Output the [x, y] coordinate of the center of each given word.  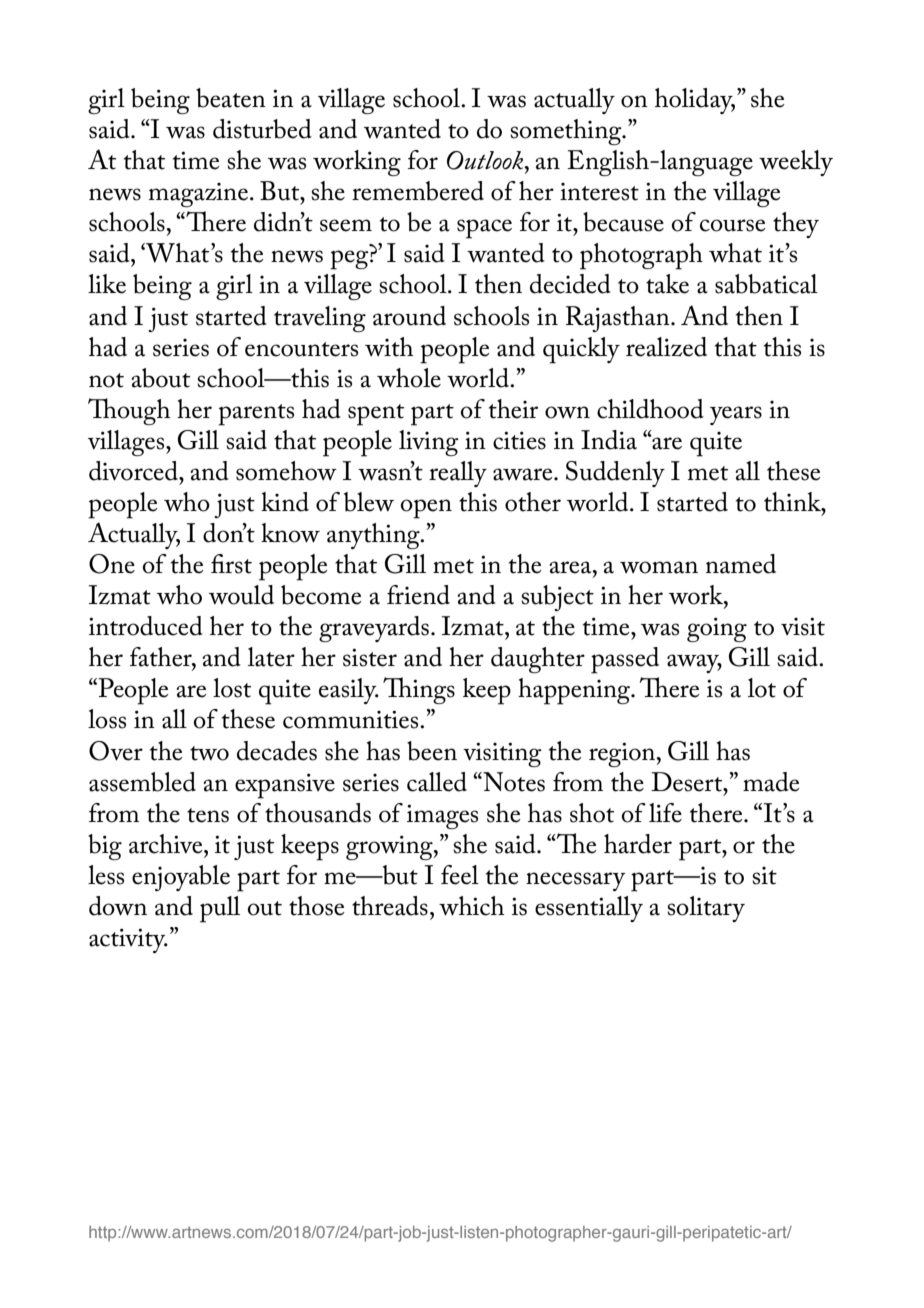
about [161, 378]
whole [409, 378]
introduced [146, 626]
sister [370, 657]
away [694, 663]
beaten [231, 98]
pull [220, 909]
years [736, 415]
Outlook [486, 160]
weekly [796, 163]
